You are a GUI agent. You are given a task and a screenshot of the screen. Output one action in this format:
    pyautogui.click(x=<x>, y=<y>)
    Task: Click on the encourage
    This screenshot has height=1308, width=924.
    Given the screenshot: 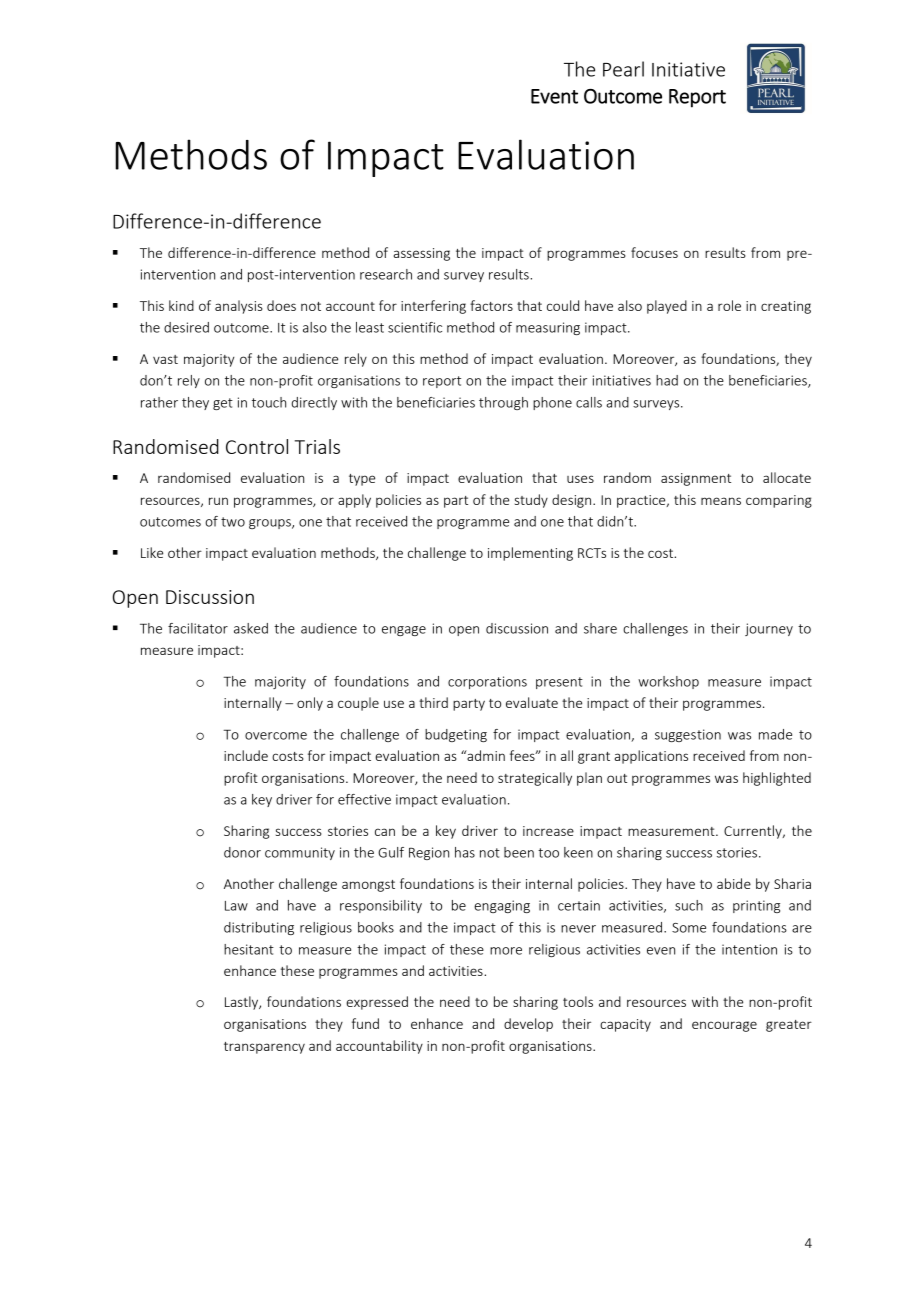 What is the action you would take?
    pyautogui.click(x=724, y=1026)
